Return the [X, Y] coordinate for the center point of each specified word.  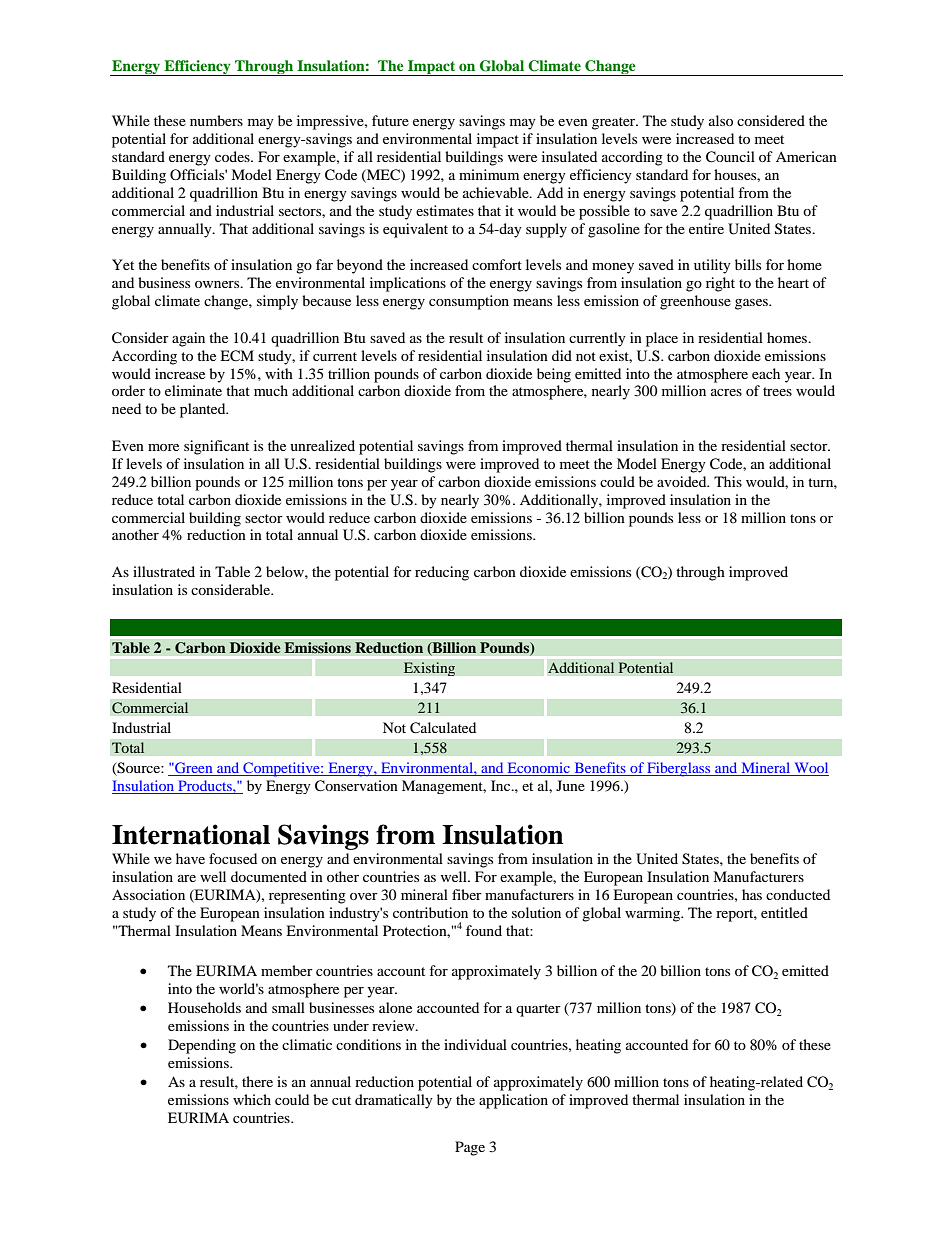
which [252, 1099]
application [513, 1101]
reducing [442, 573]
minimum [489, 174]
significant [216, 447]
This [728, 481]
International [191, 834]
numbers [216, 120]
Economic [538, 769]
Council [730, 157]
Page [470, 1148]
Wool [810, 769]
